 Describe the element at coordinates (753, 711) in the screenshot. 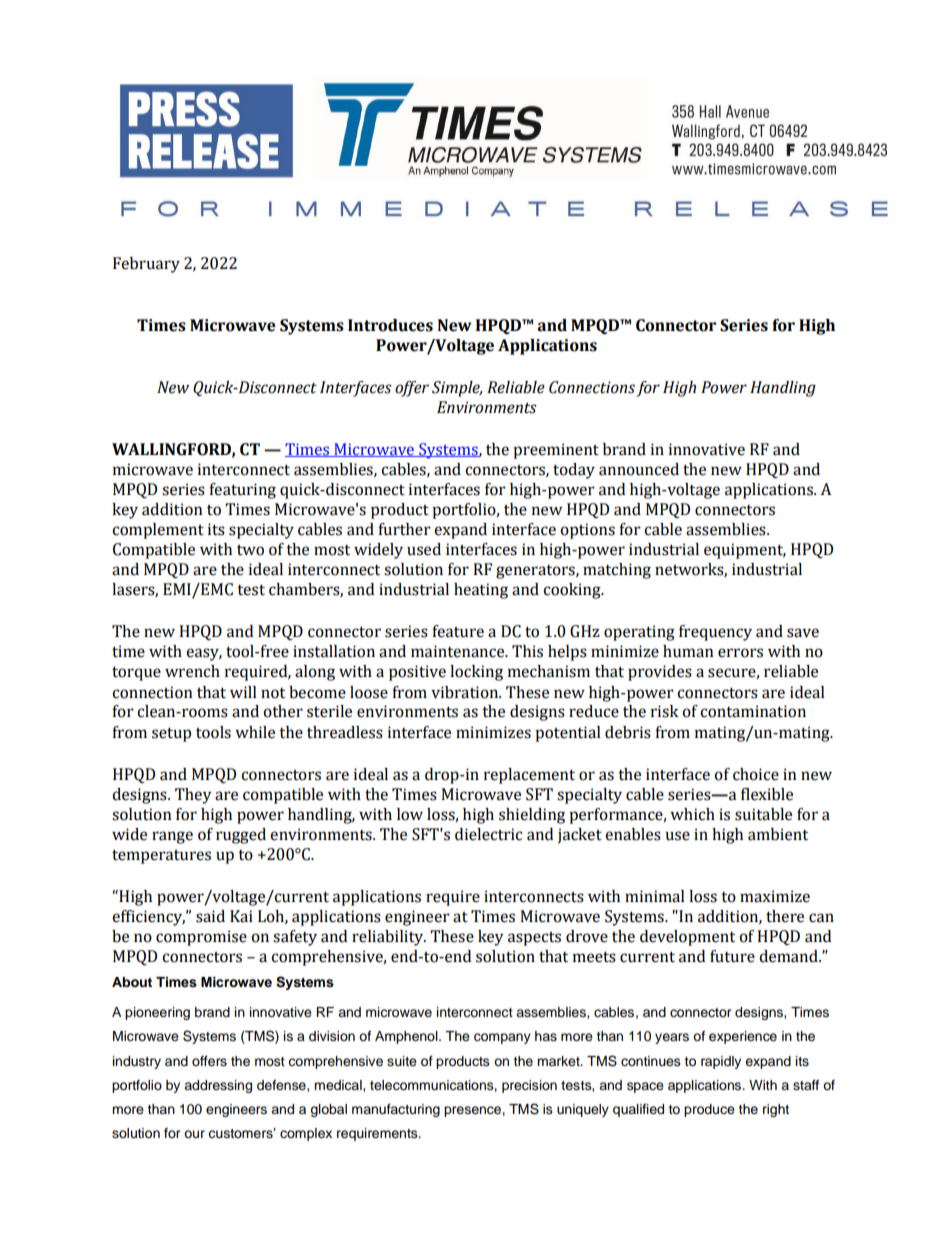

I see `contamination` at that location.
